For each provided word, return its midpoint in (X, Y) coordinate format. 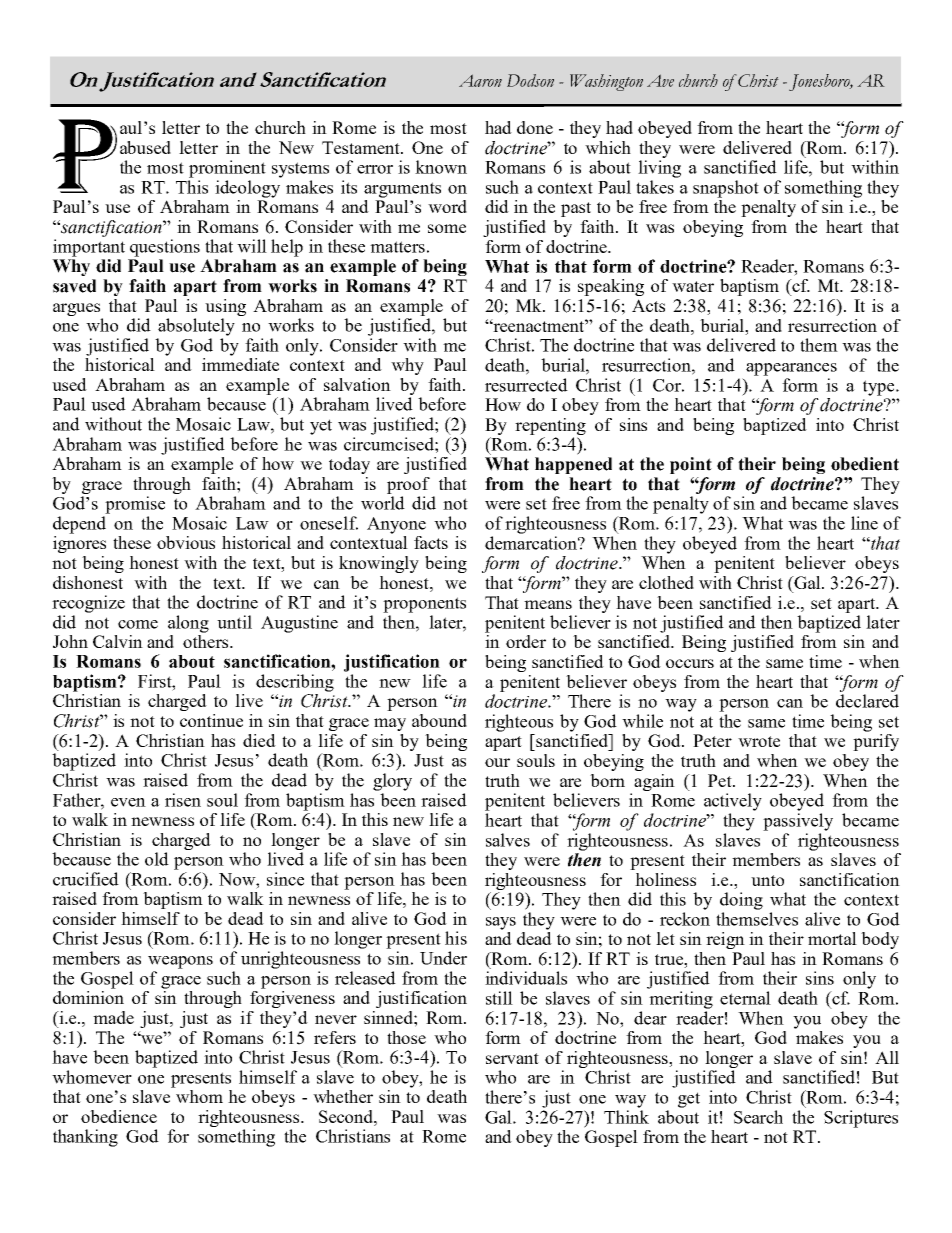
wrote (759, 741)
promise (135, 505)
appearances (791, 369)
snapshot (726, 189)
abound (439, 720)
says (501, 923)
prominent (227, 169)
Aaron (480, 80)
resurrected (526, 385)
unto (767, 880)
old (157, 859)
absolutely (196, 327)
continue (211, 720)
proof (408, 485)
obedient (865, 464)
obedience (119, 1116)
